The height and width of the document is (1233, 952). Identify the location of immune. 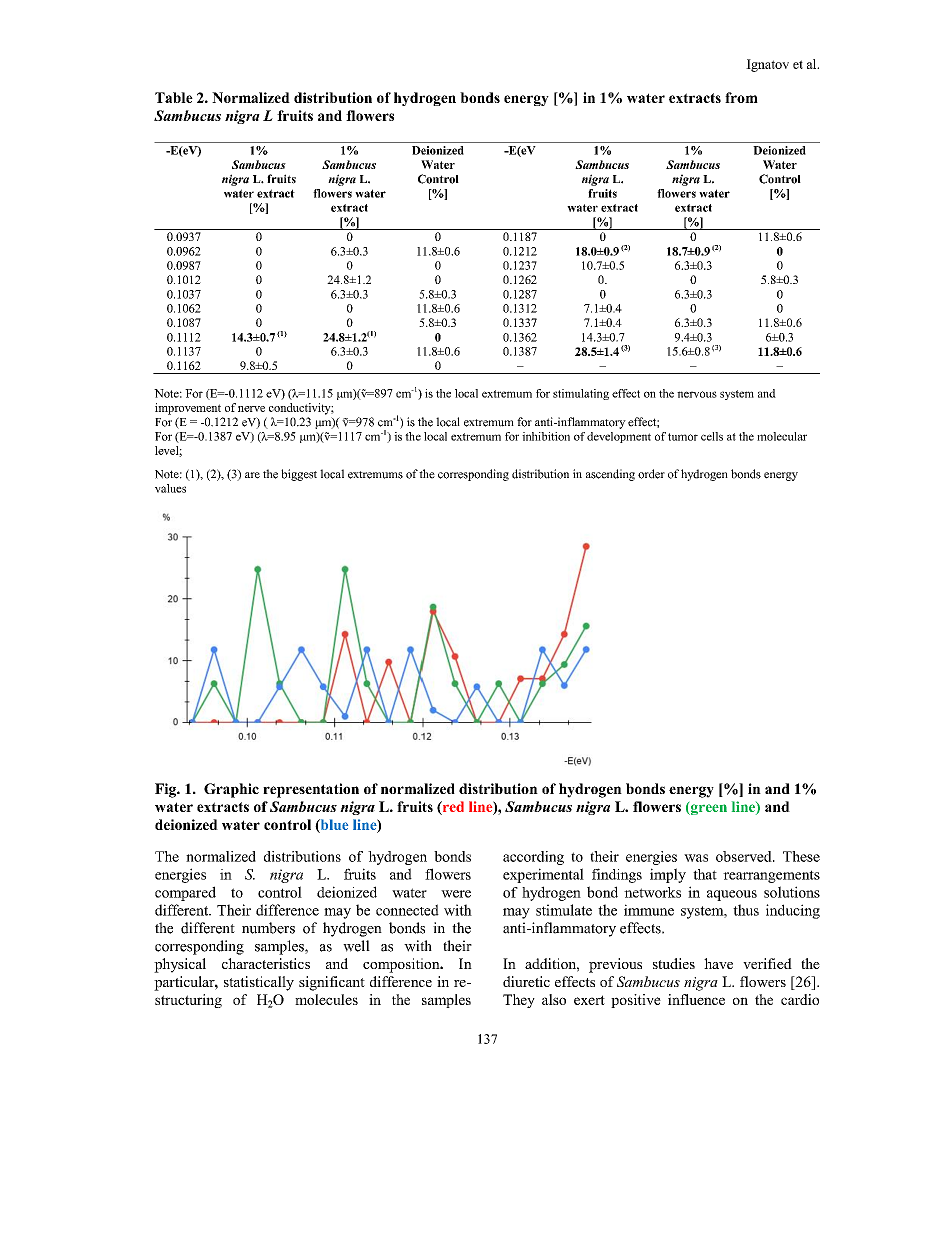
(649, 910).
